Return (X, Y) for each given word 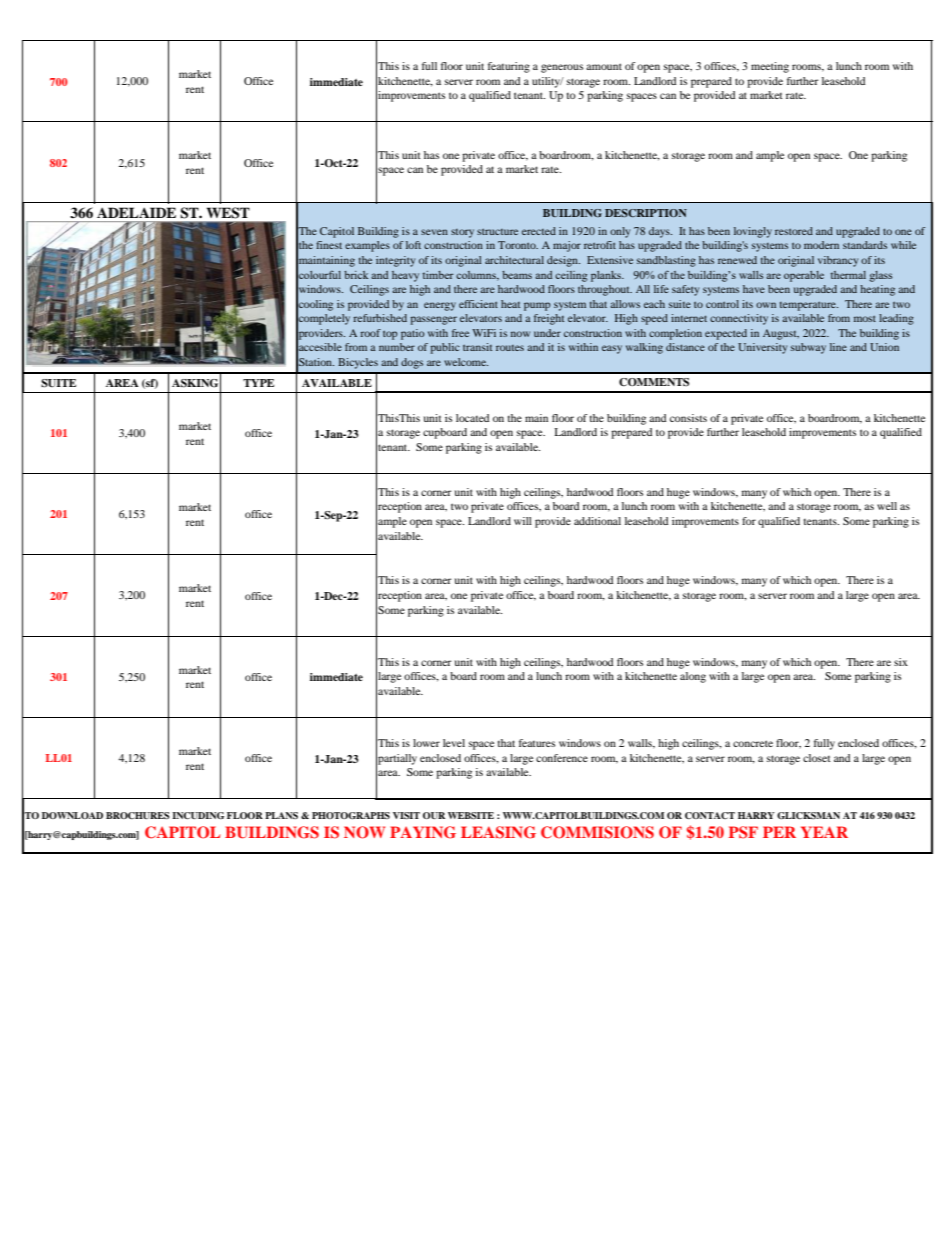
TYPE (258, 383)
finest (329, 245)
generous (562, 68)
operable (804, 276)
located (472, 418)
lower (426, 743)
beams (517, 275)
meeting (770, 67)
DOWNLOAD (72, 815)
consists (688, 418)
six (901, 662)
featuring (509, 67)
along (693, 677)
